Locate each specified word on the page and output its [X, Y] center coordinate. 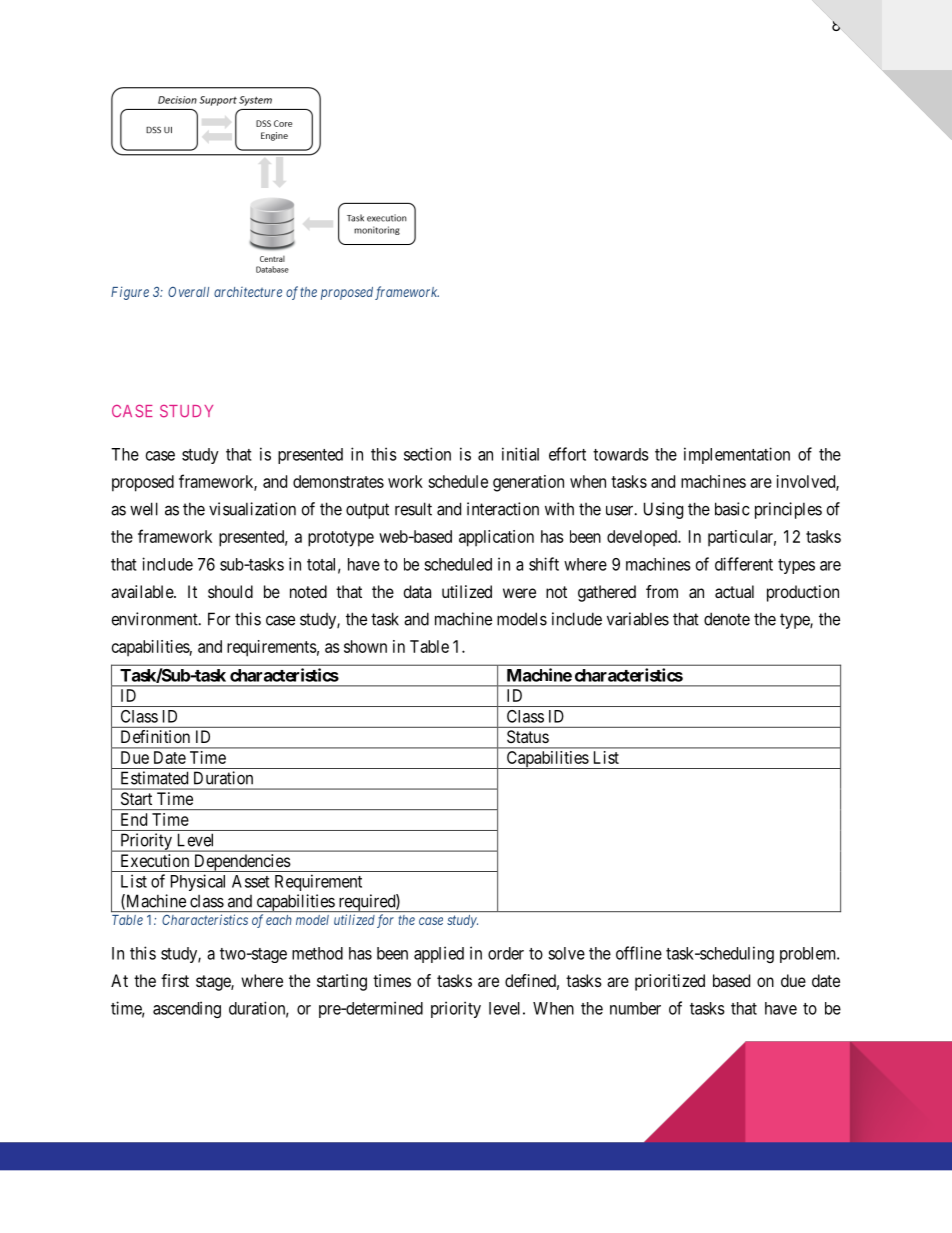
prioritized [670, 982]
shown [365, 646]
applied [439, 954]
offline [639, 953]
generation [528, 483]
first [175, 980]
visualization [252, 509]
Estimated [154, 778]
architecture [248, 292]
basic [732, 509]
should [230, 591]
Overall [188, 292]
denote [727, 619]
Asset [251, 881]
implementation [737, 455]
